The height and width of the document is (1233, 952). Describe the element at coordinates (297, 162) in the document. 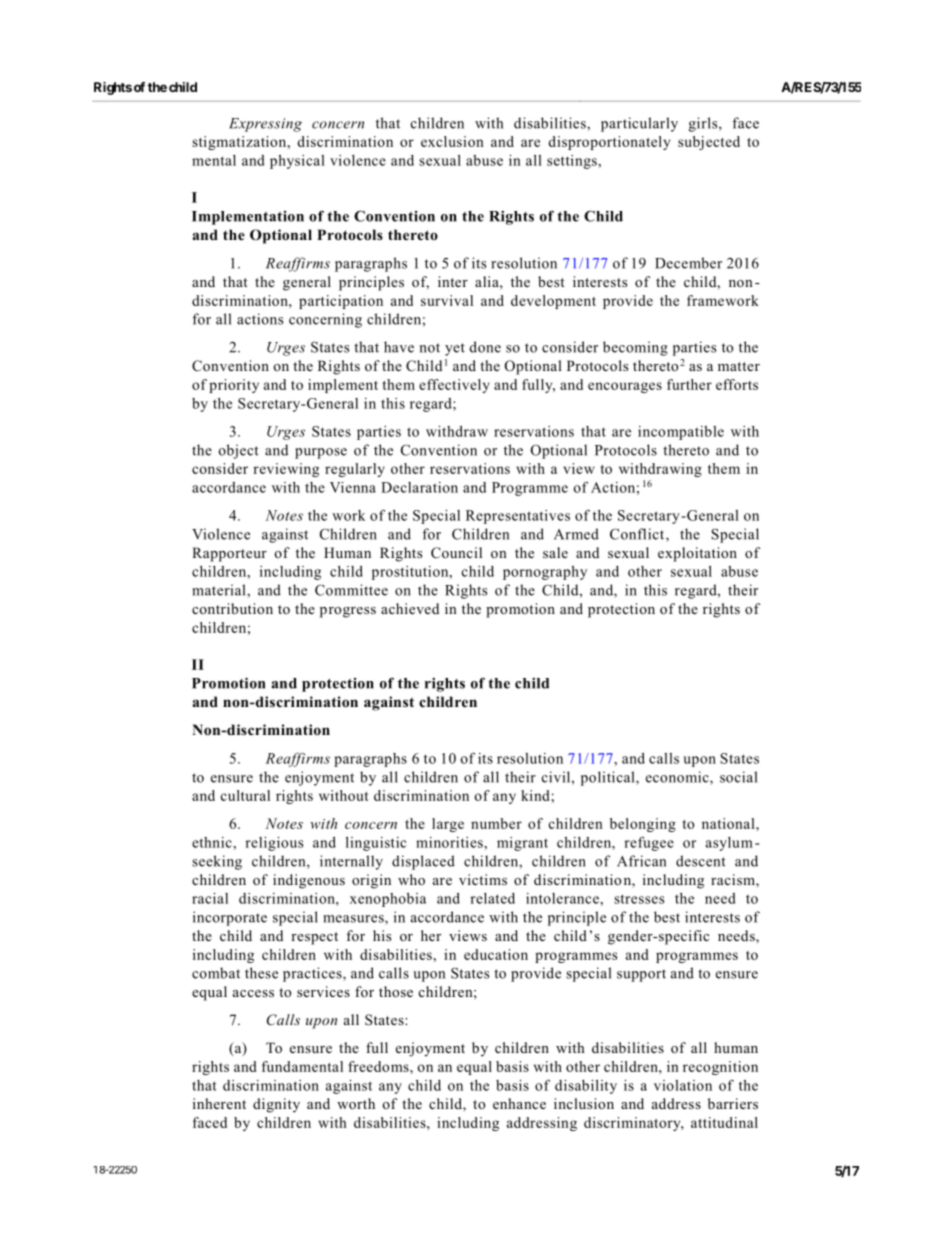

I see `physical` at that location.
